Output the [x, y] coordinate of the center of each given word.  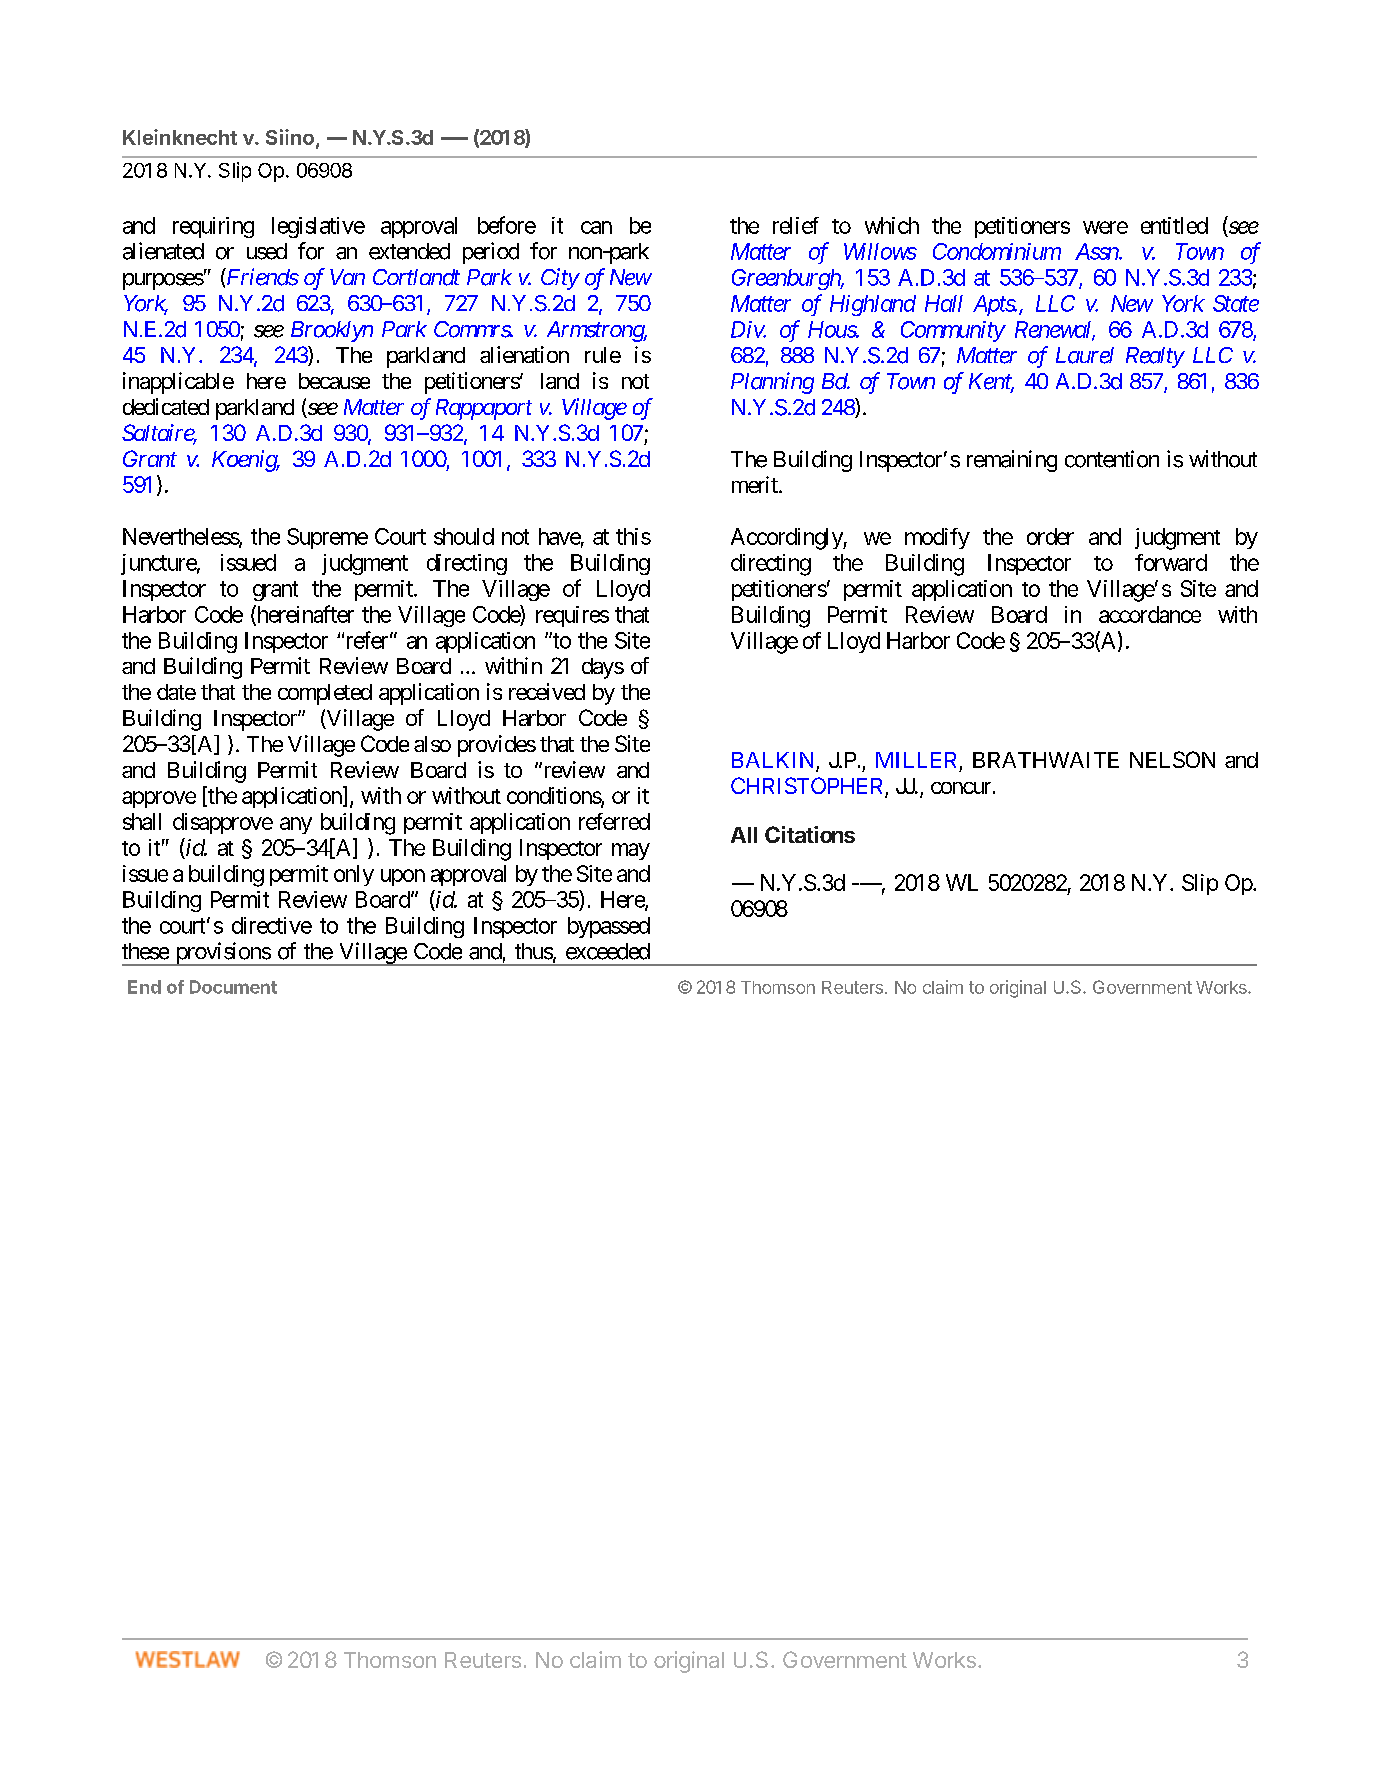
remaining [1012, 461]
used [267, 251]
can [596, 227]
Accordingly [787, 539]
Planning [772, 383]
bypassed [609, 927]
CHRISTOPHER [808, 787]
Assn [1097, 251]
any [296, 825]
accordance [1150, 614]
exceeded [608, 951]
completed [325, 694]
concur [961, 788]
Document [233, 987]
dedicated [166, 406]
